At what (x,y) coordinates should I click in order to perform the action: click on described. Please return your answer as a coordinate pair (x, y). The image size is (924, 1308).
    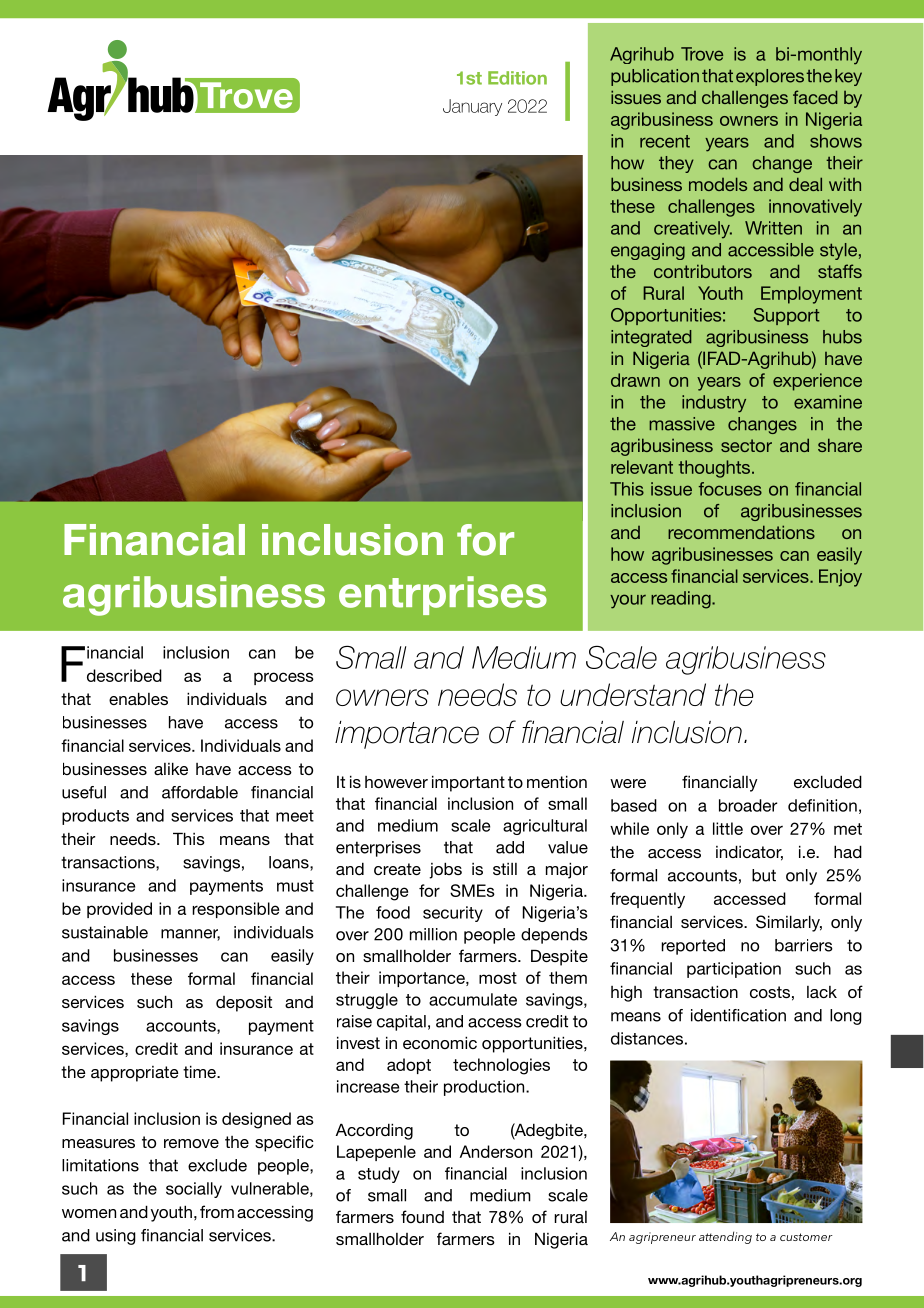
    Looking at the image, I should click on (124, 675).
